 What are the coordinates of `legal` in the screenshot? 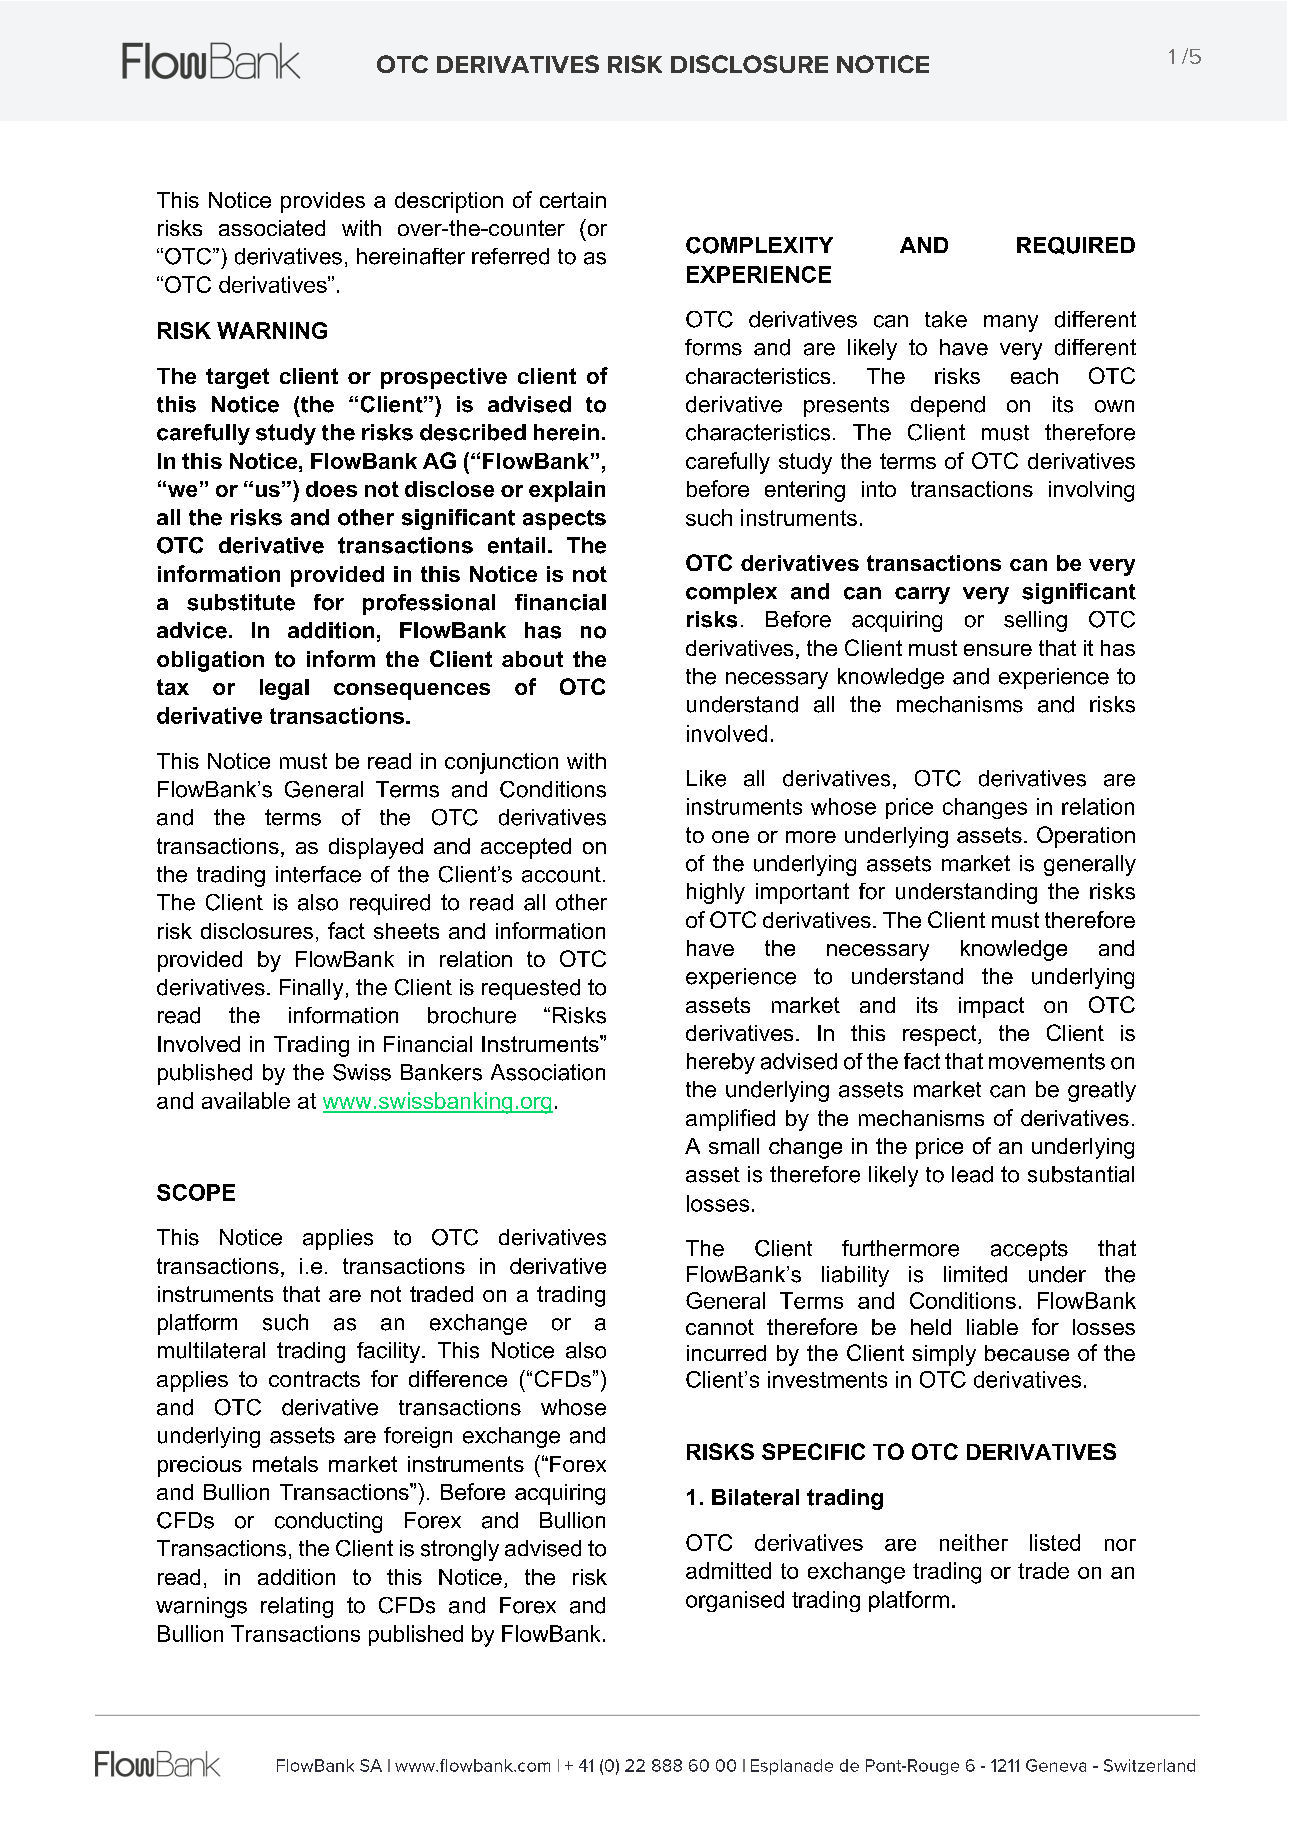 It's located at (284, 689).
